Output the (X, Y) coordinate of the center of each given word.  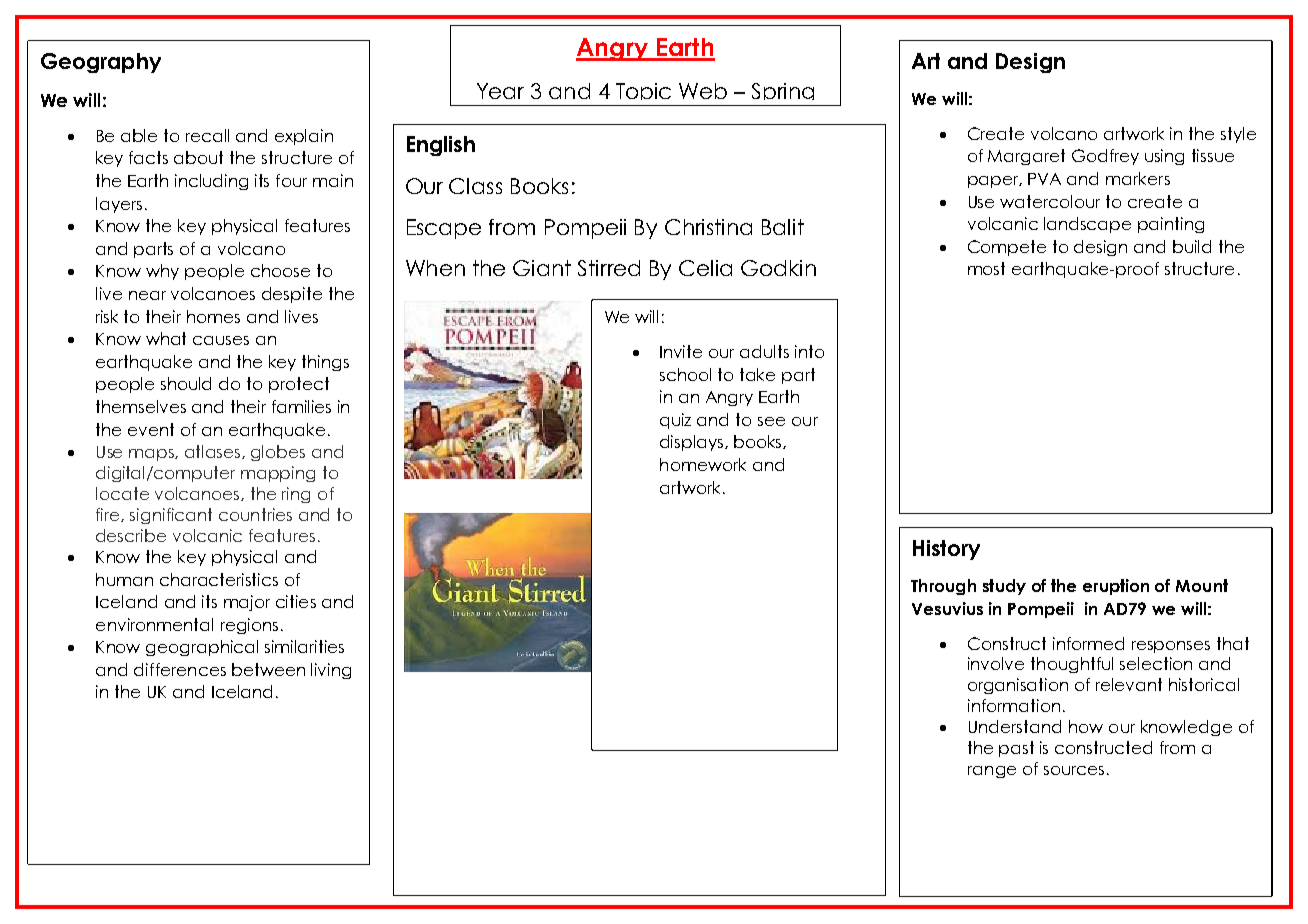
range (992, 772)
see (771, 421)
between (268, 669)
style (1238, 135)
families (301, 406)
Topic (643, 91)
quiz (675, 421)
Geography (101, 63)
